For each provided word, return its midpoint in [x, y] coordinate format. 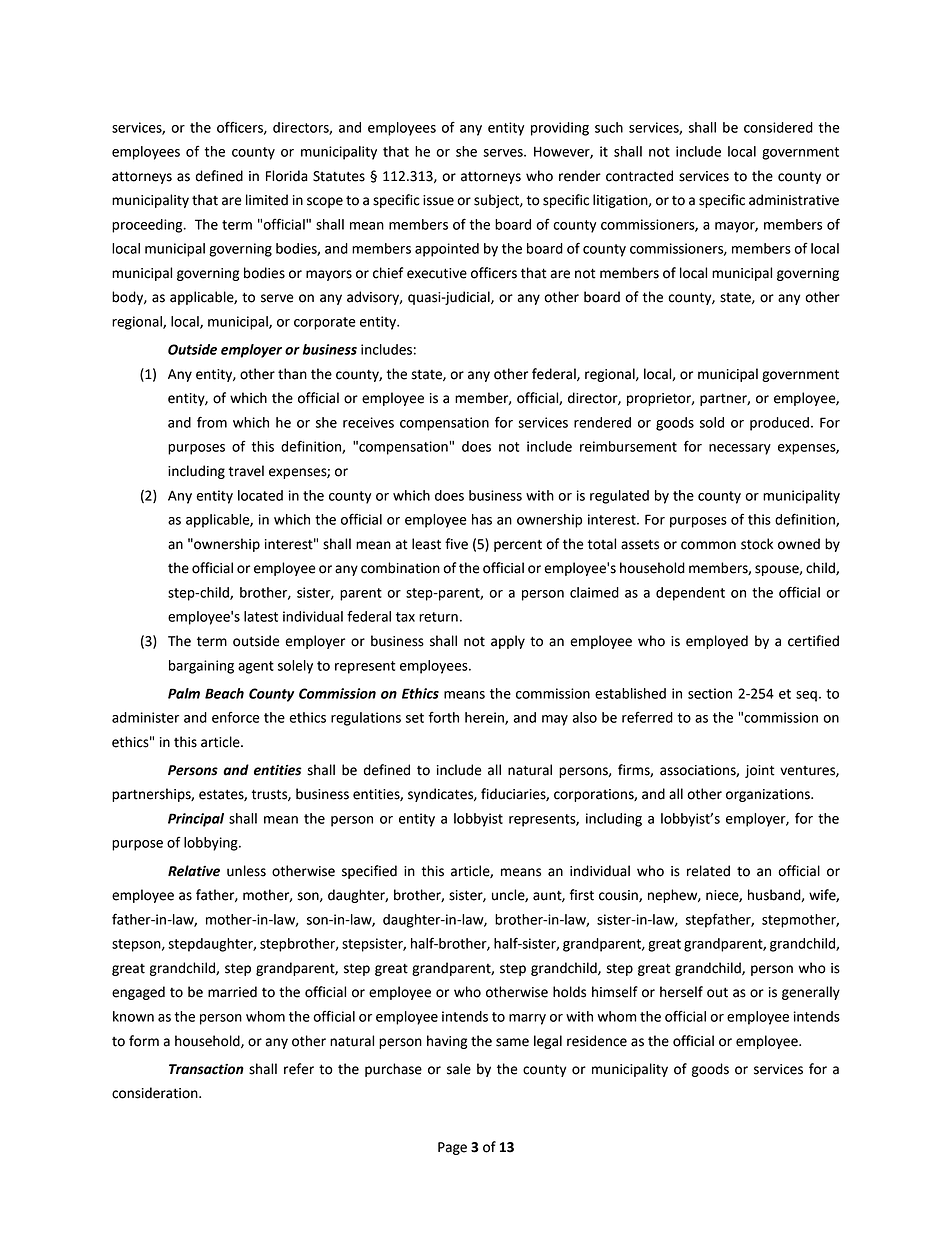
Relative [194, 871]
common [708, 545]
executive [437, 273]
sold [712, 422]
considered [778, 127]
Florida [287, 176]
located [260, 495]
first [582, 895]
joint [760, 771]
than [292, 374]
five [456, 544]
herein [485, 718]
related [708, 871]
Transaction [206, 1069]
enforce [235, 717]
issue [438, 200]
